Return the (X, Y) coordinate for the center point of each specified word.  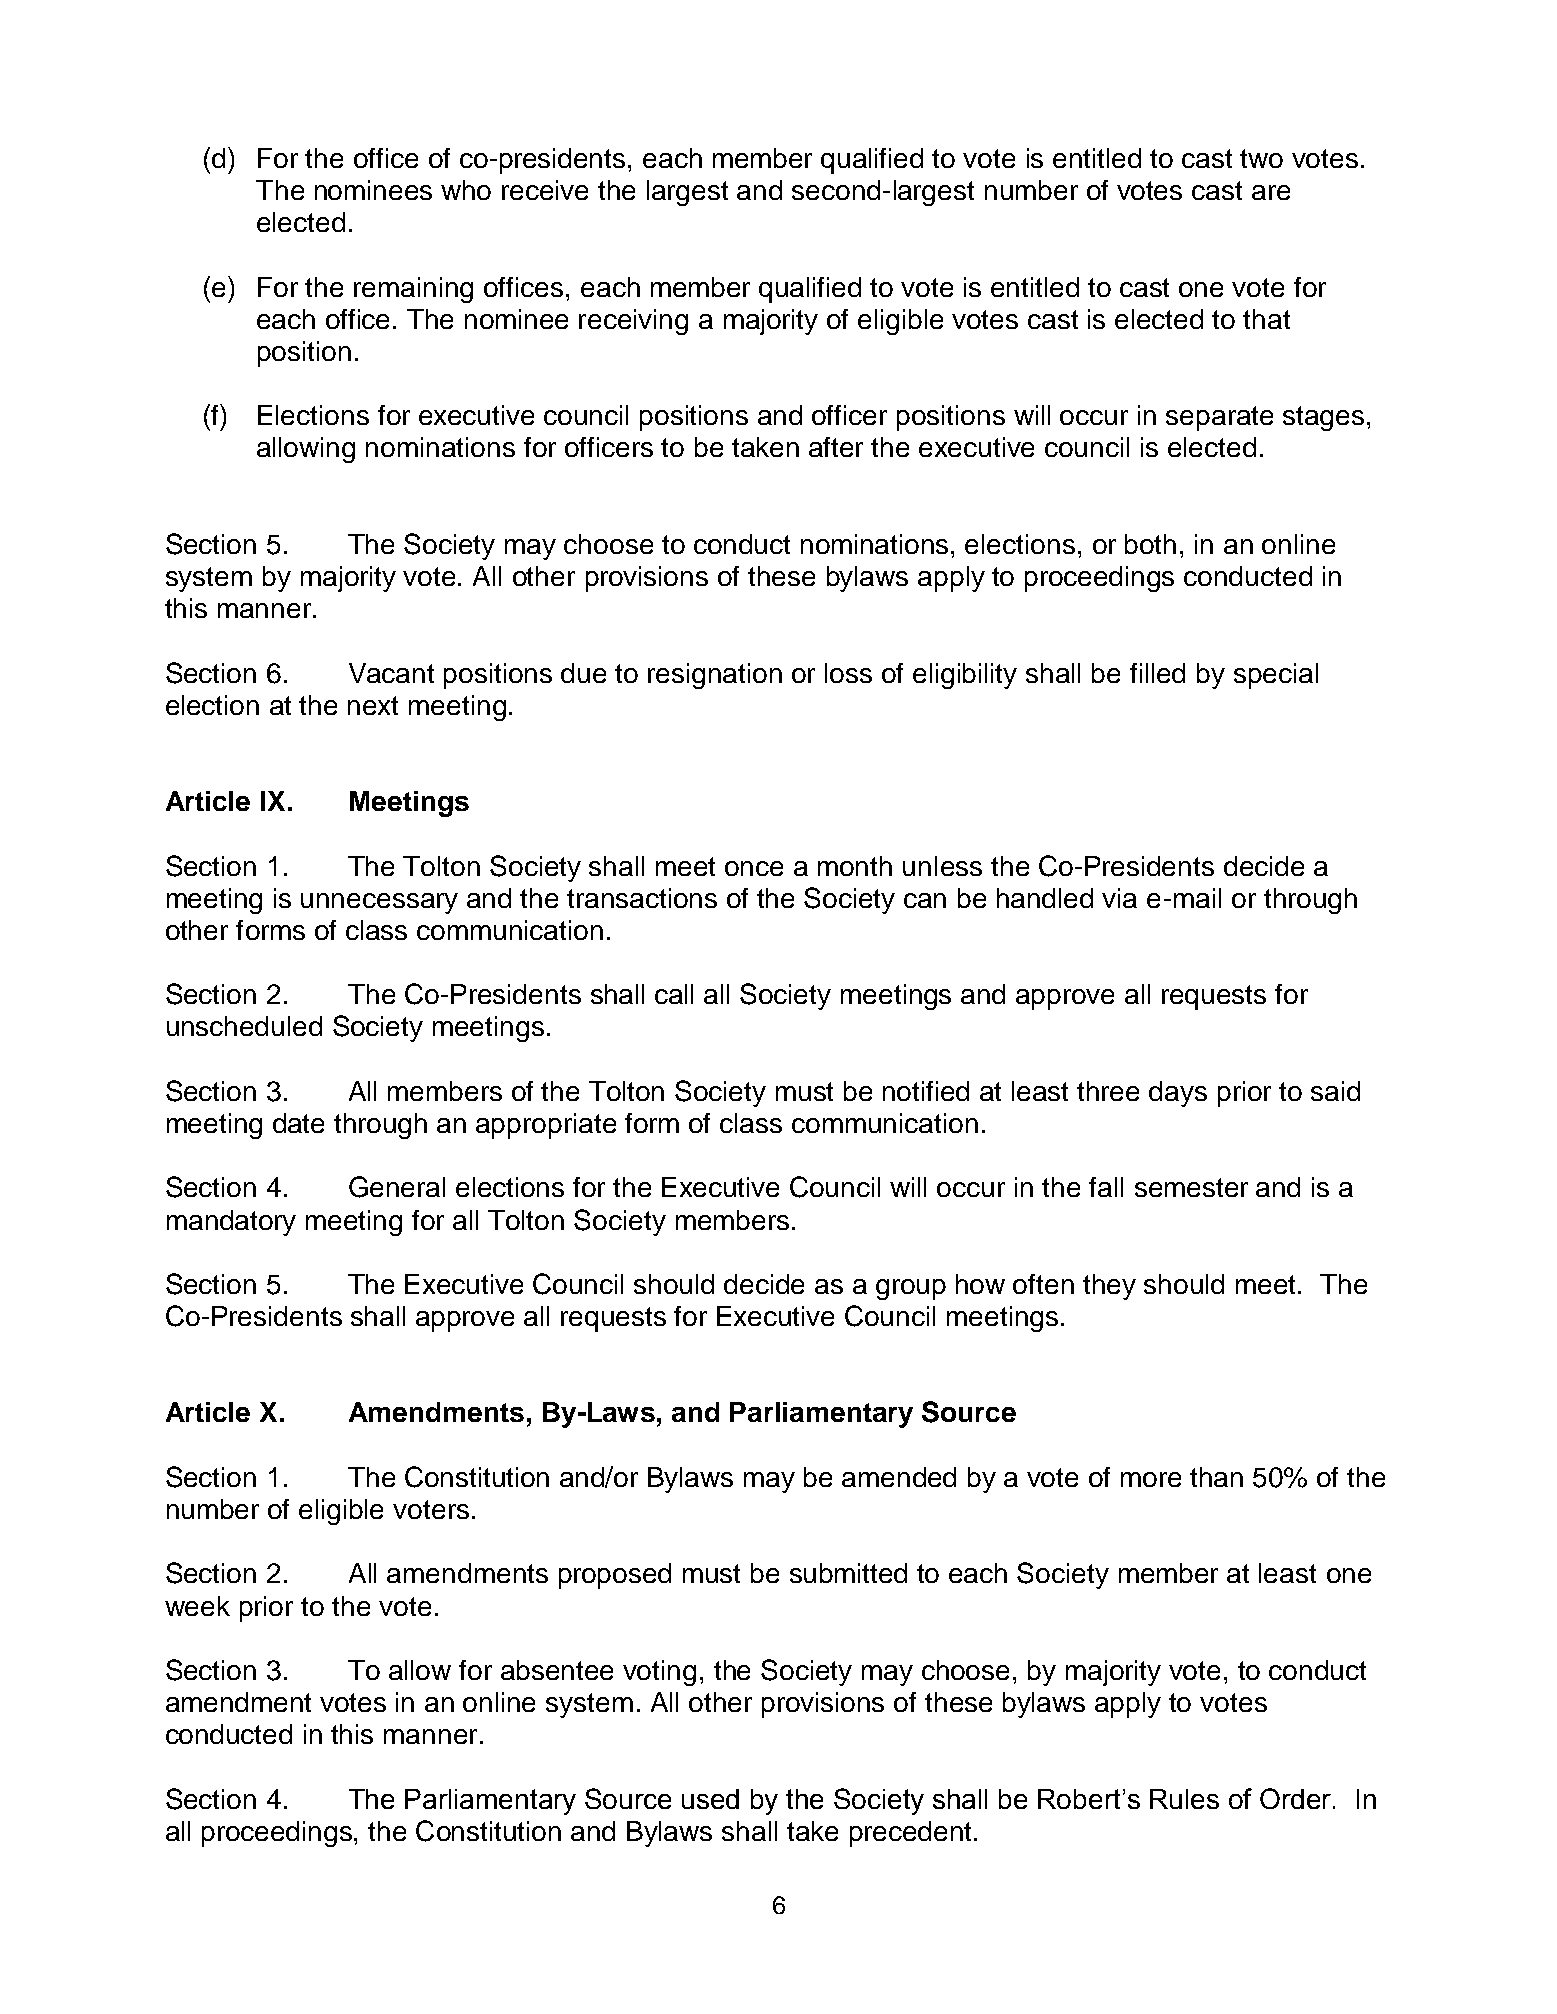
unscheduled (244, 1026)
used (710, 1799)
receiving (633, 322)
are (1271, 192)
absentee (557, 1670)
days (1178, 1094)
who (466, 190)
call (674, 994)
